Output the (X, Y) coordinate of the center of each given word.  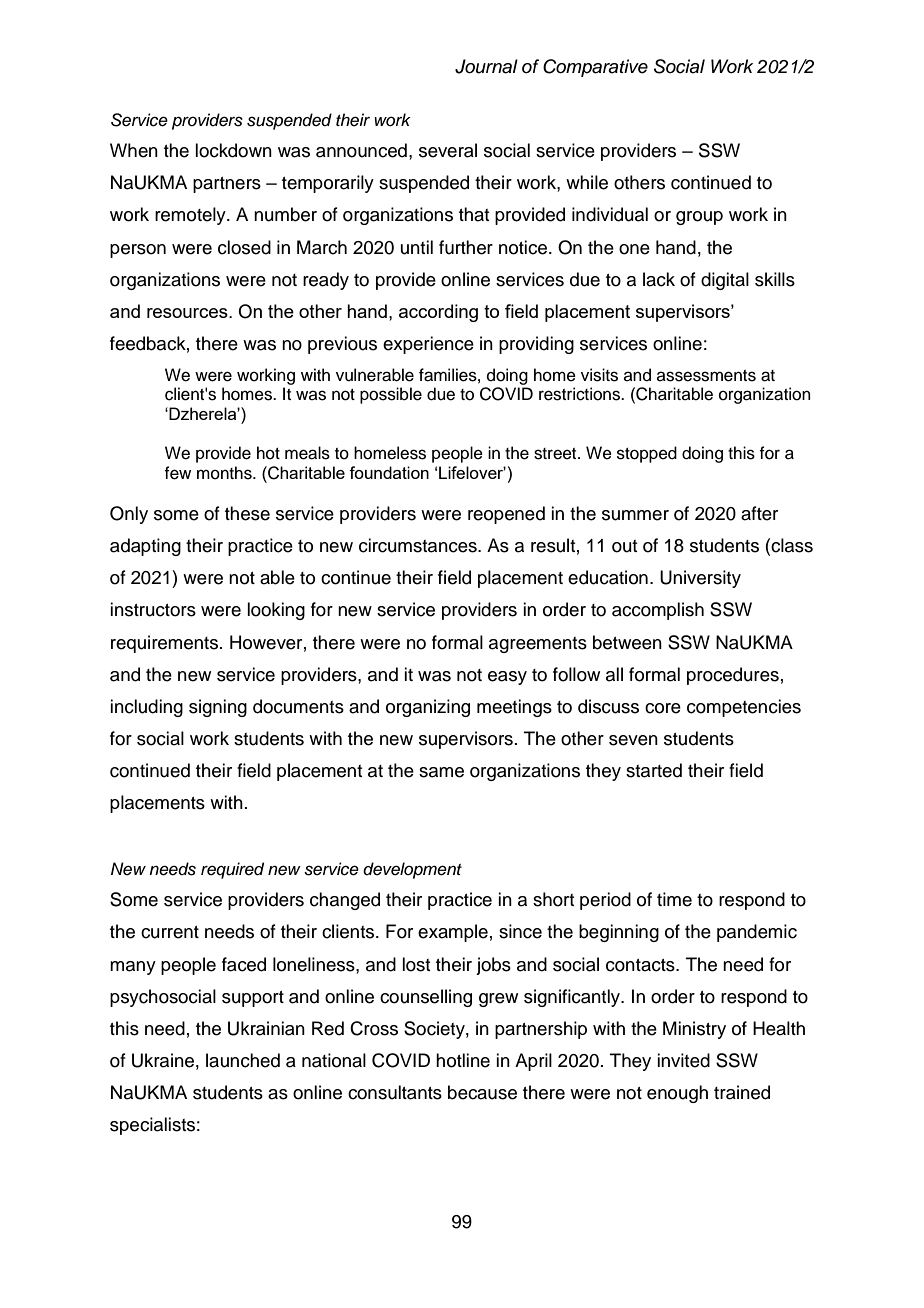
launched (243, 1060)
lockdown (233, 150)
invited (683, 1060)
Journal (486, 66)
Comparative (595, 68)
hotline (463, 1060)
